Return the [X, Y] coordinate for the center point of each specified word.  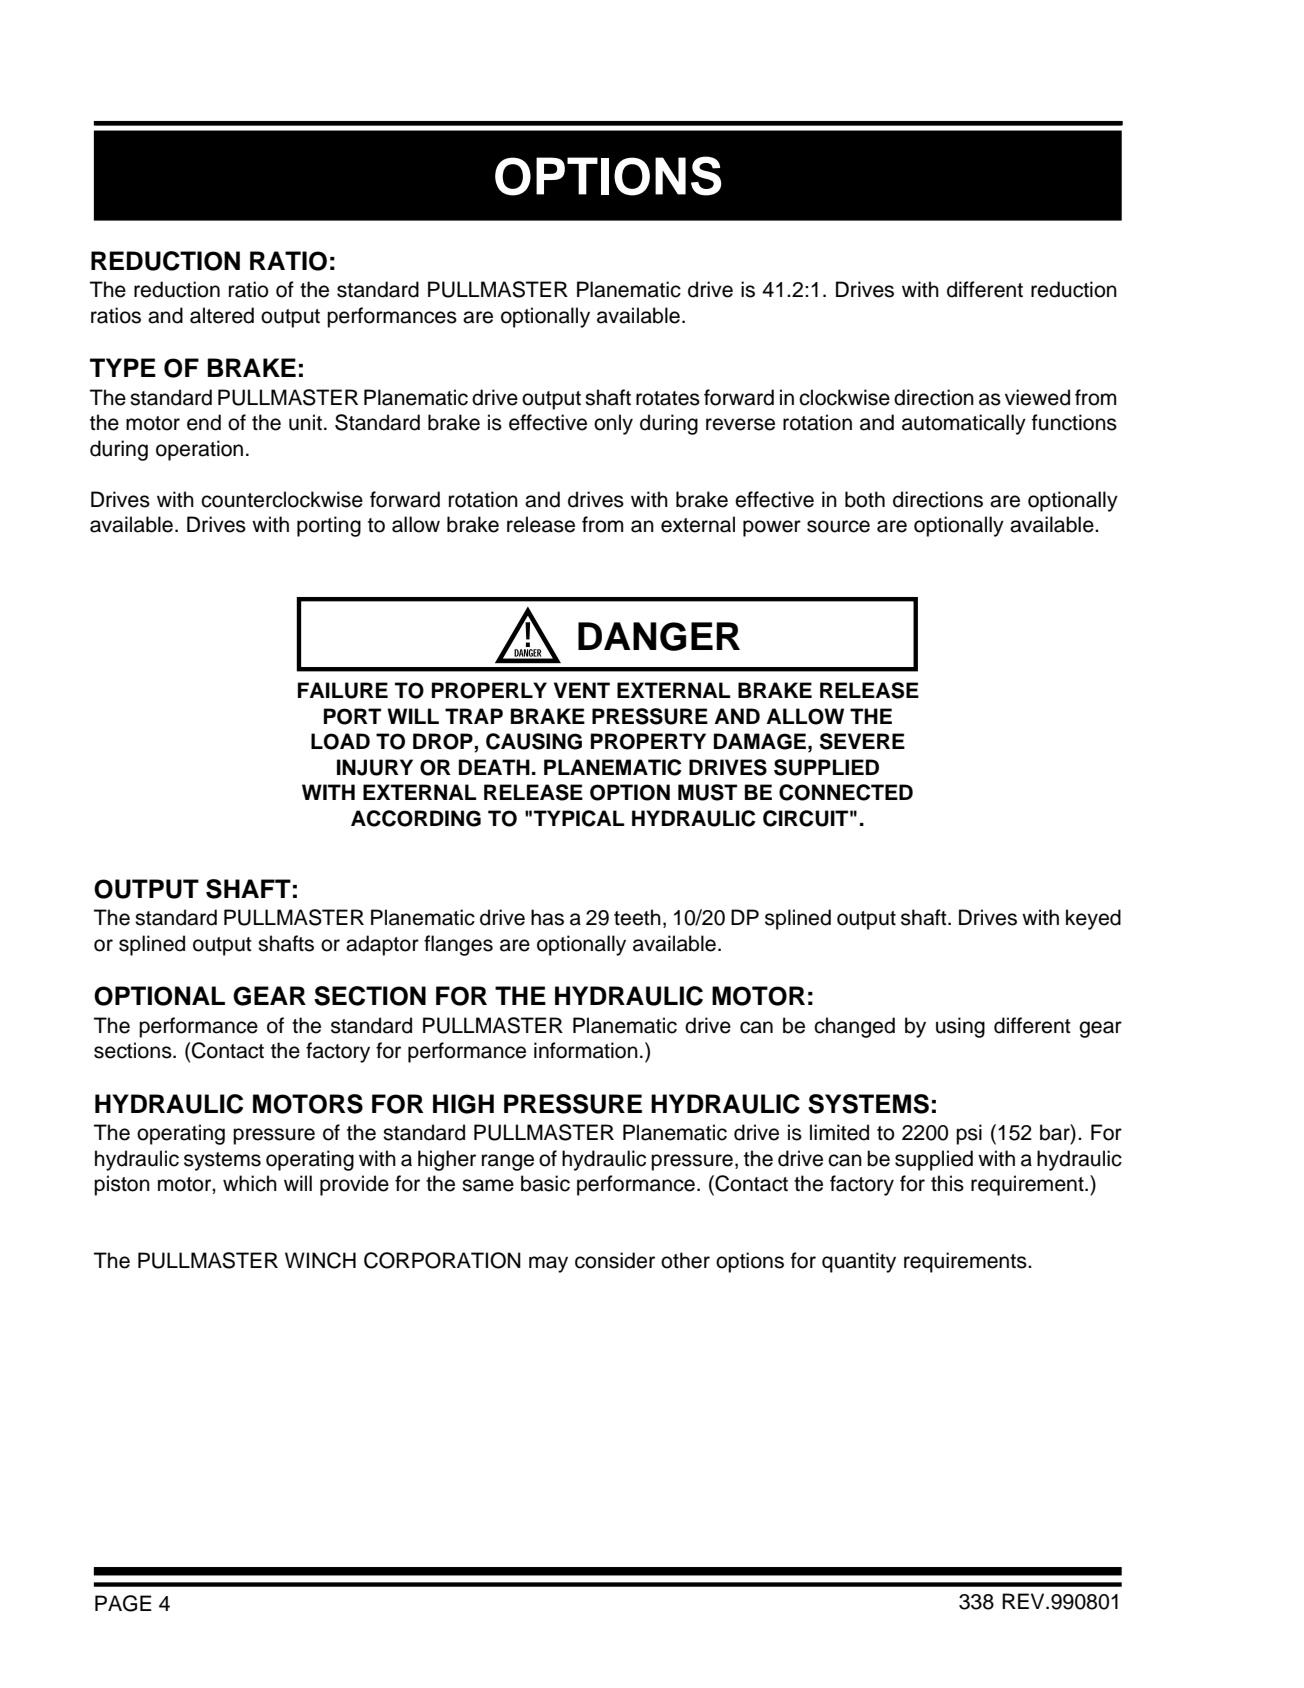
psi [969, 1134]
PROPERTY [648, 741]
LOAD [340, 741]
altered [222, 315]
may [548, 1264]
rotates [668, 398]
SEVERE [862, 741]
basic [545, 1183]
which [250, 1183]
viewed [1037, 397]
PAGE [123, 1603]
